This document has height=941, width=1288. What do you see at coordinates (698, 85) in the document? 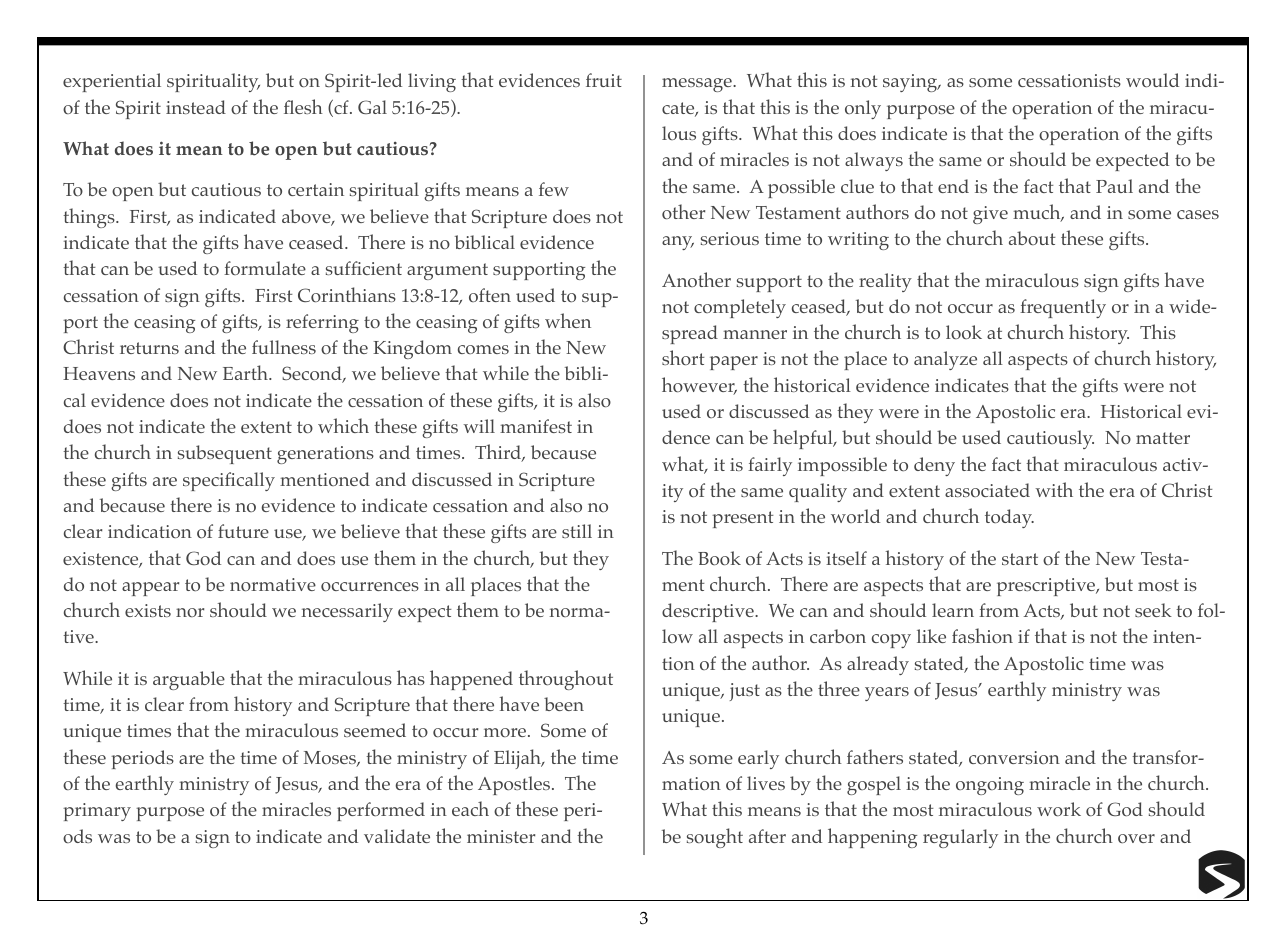
I see `message` at bounding box center [698, 85].
